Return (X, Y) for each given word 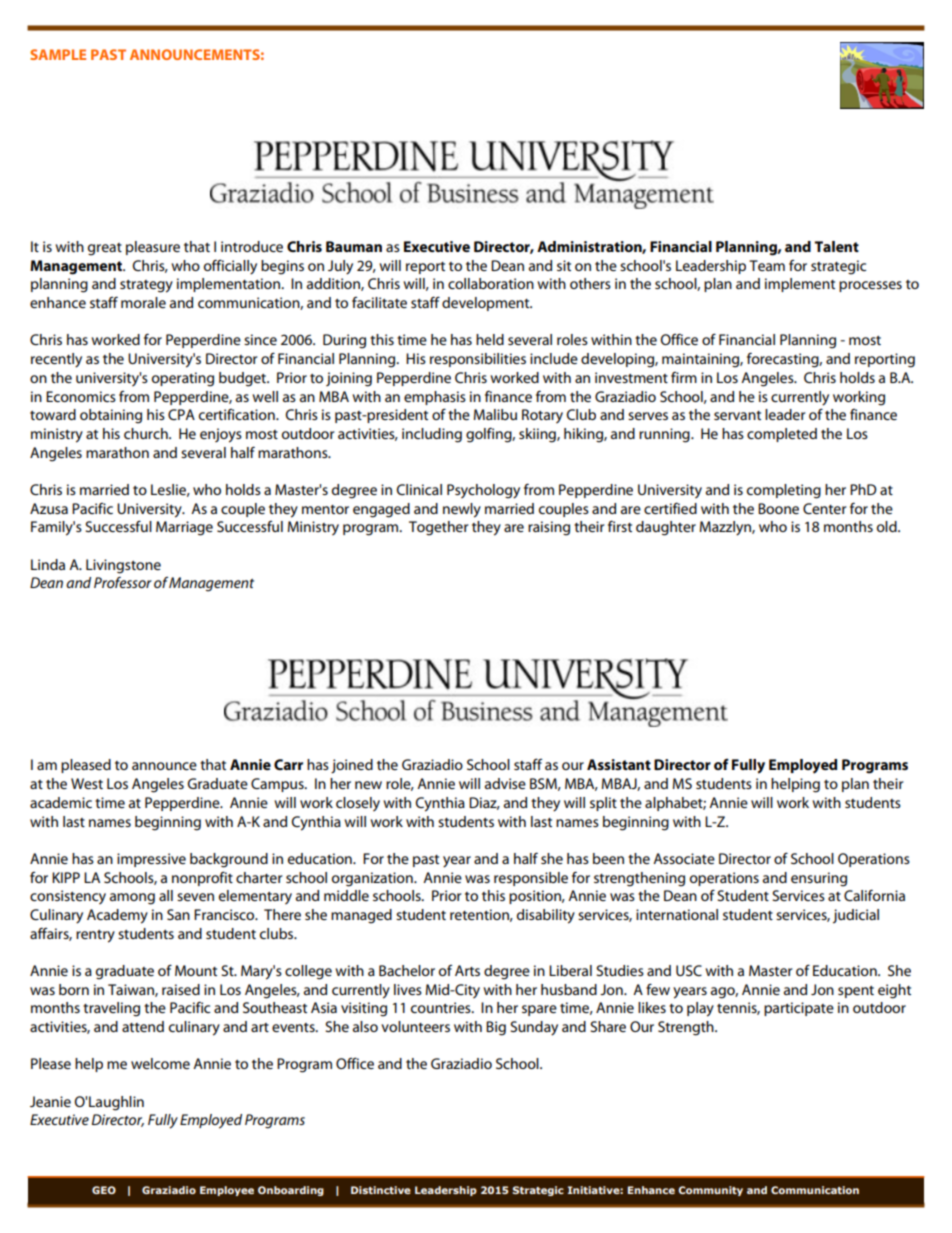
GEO (104, 1190)
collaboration (491, 283)
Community (710, 1191)
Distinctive (381, 1190)
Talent (836, 246)
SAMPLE (58, 54)
